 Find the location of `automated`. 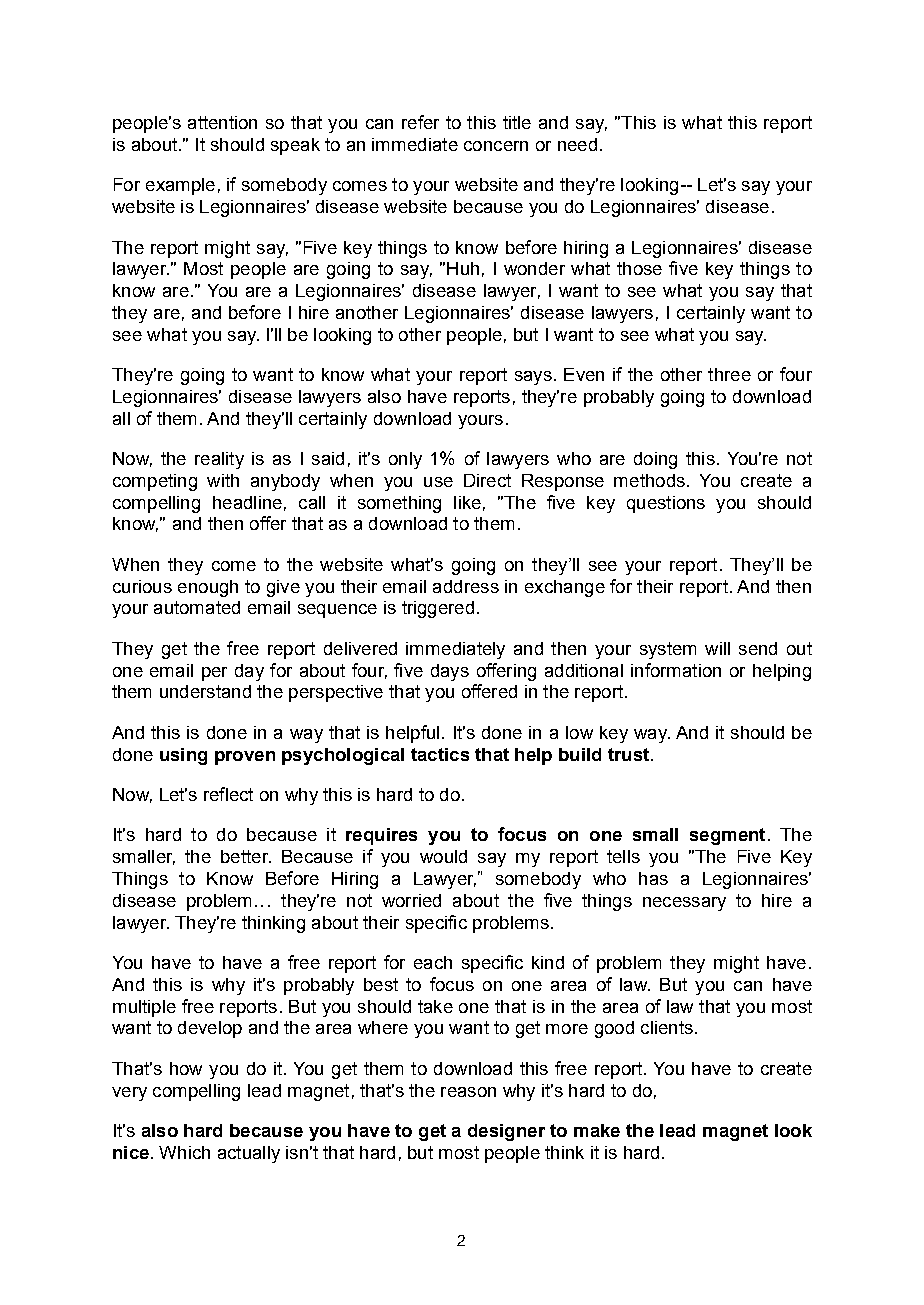

automated is located at coordinates (197, 607).
